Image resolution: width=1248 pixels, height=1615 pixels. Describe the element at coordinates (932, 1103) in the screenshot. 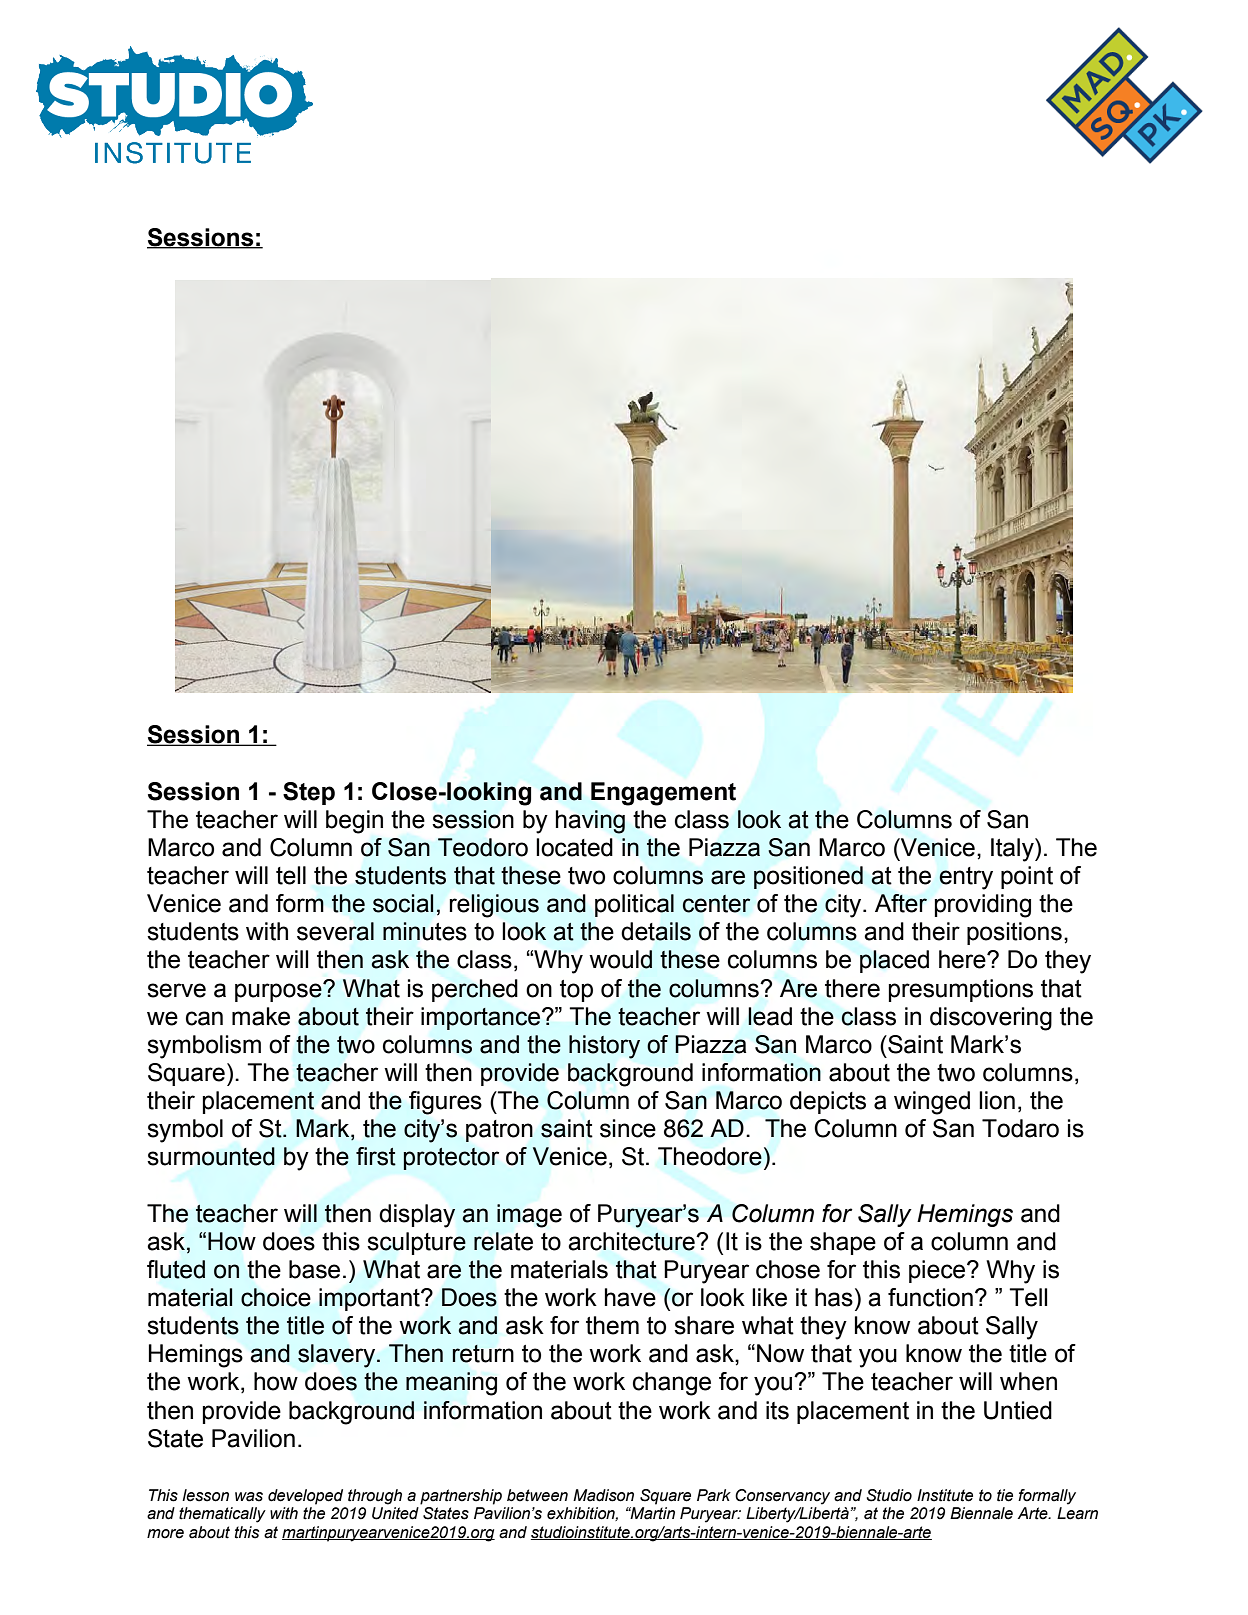

I see `winged` at that location.
